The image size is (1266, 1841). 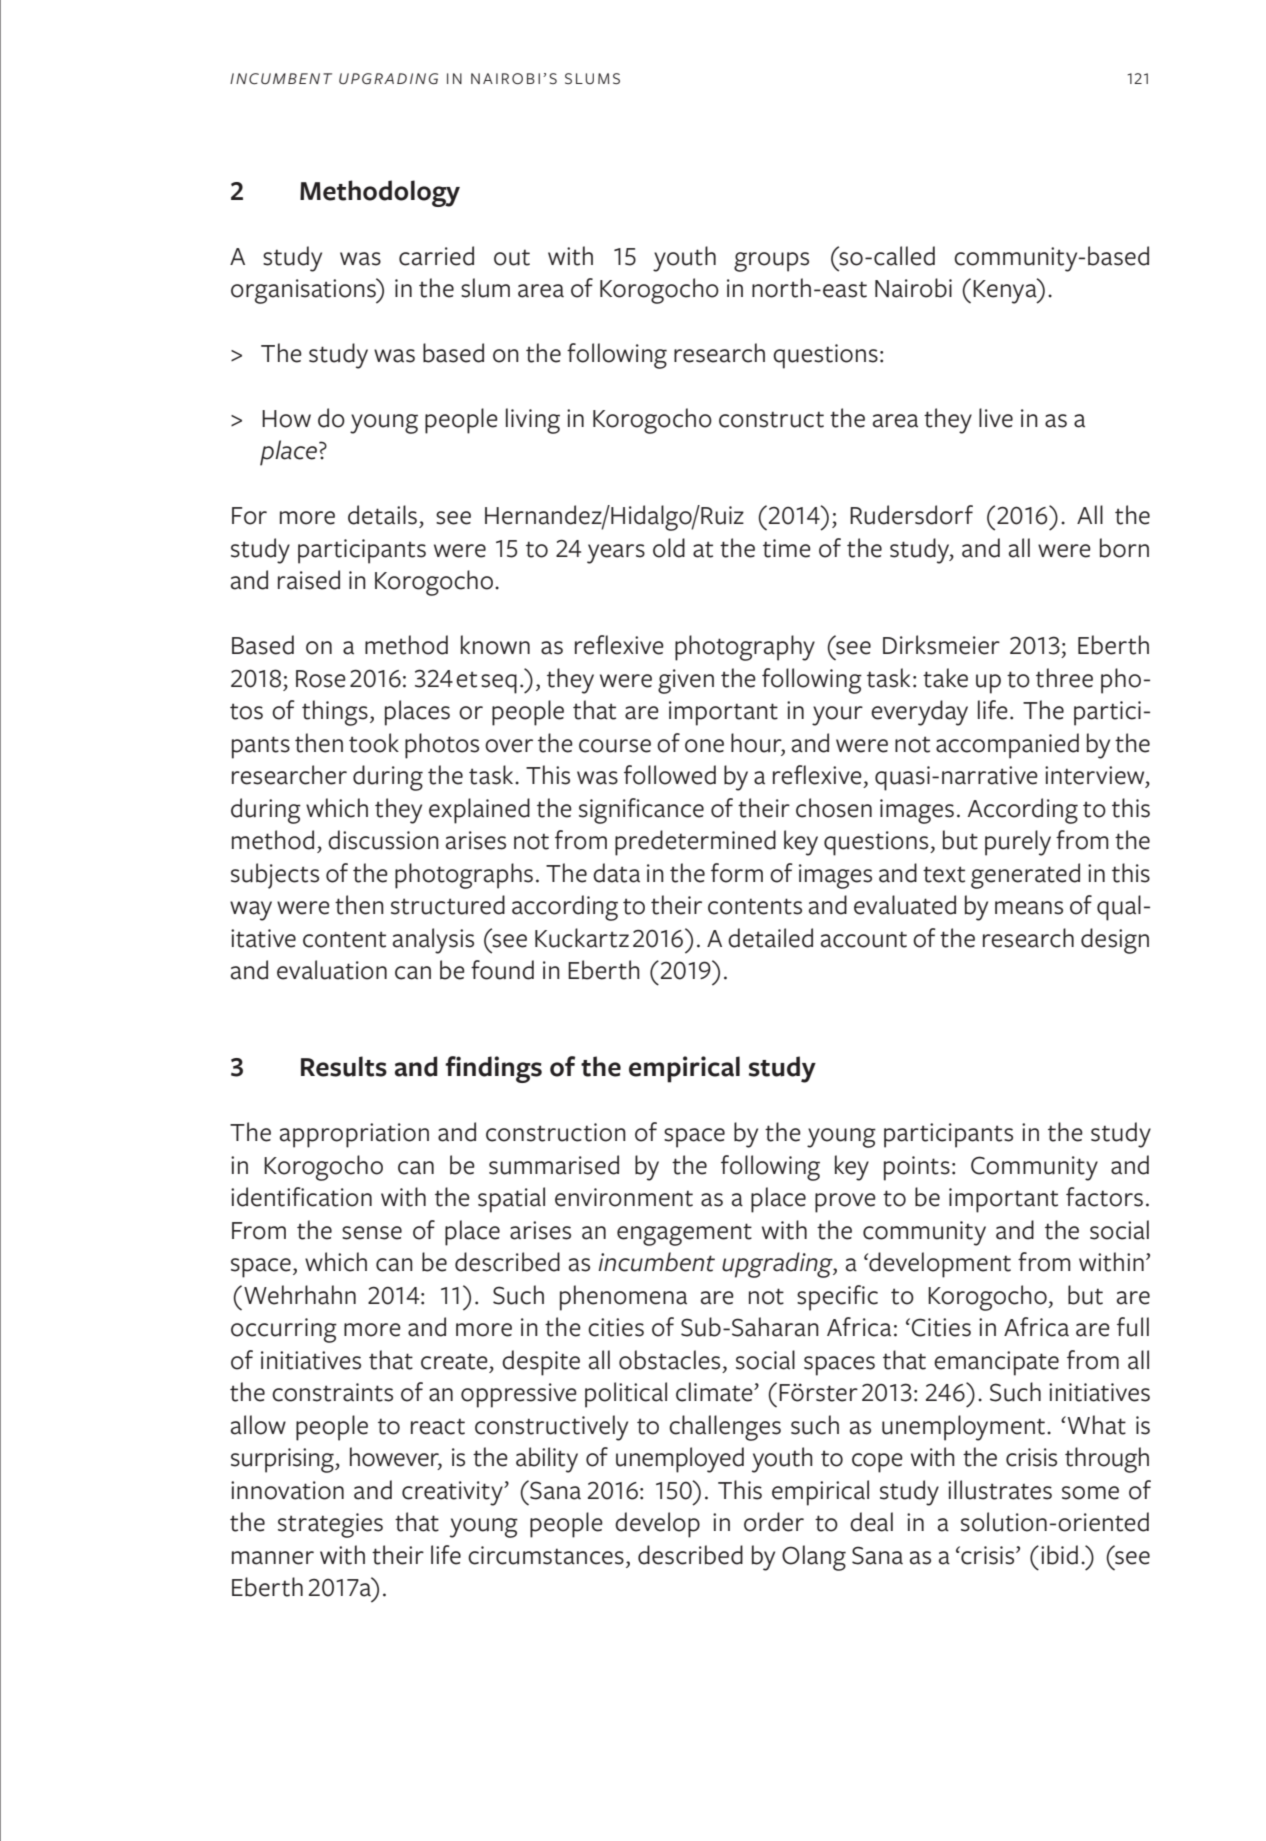 I want to click on evaluation, so click(x=332, y=970).
